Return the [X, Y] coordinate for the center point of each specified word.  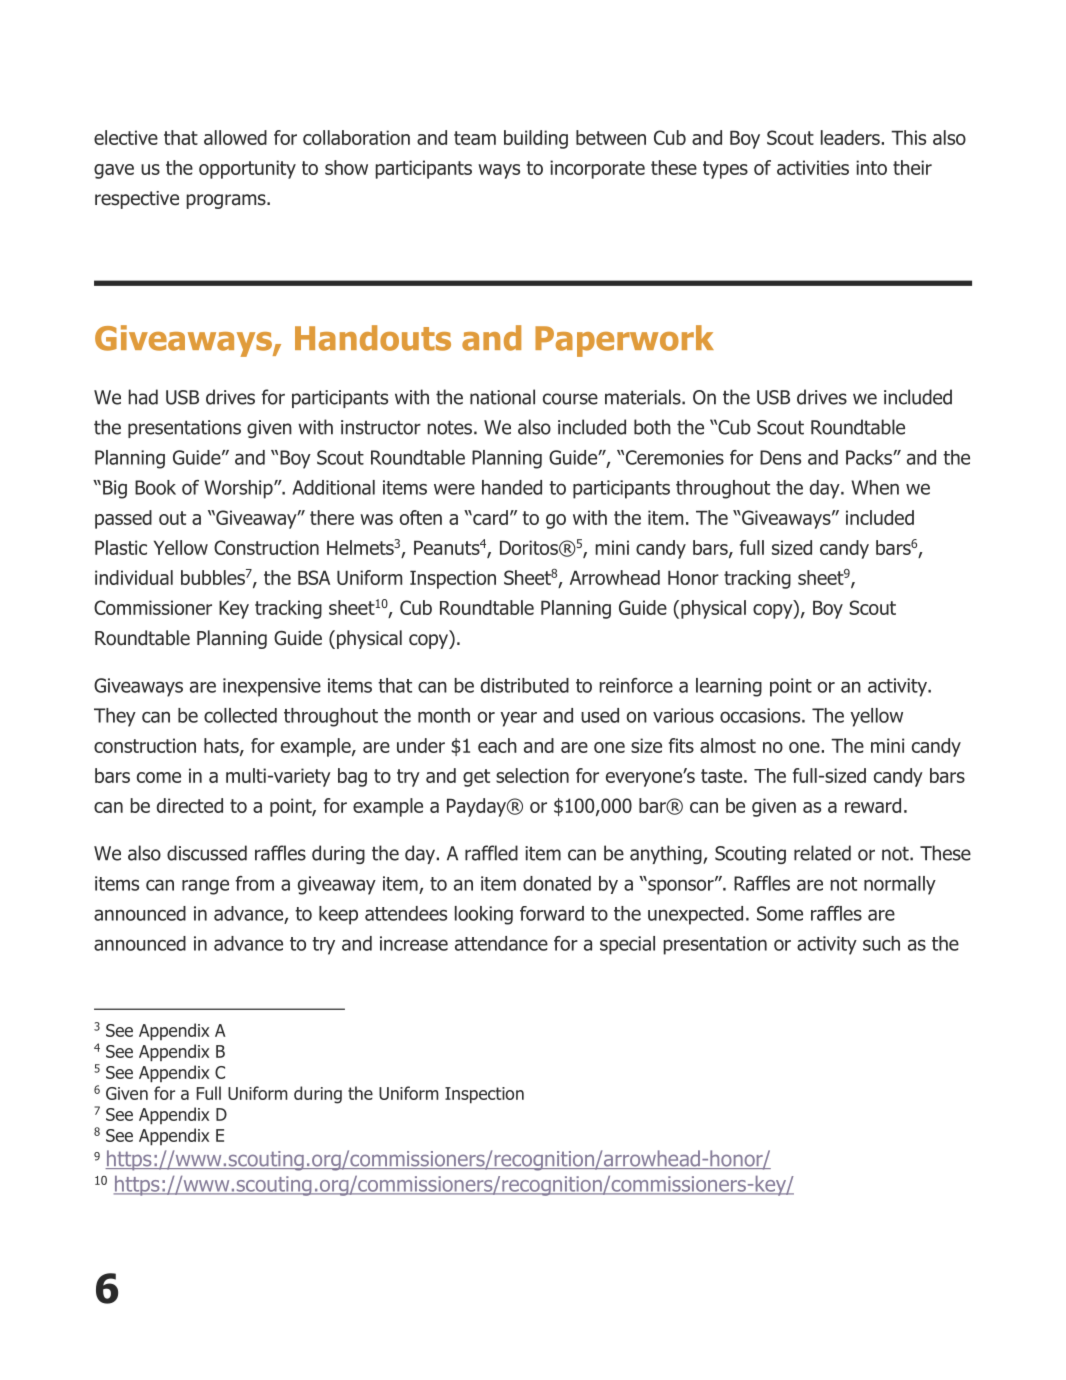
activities [813, 167]
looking [484, 915]
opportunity [247, 169]
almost [728, 745]
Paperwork [624, 341]
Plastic [121, 547]
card [489, 517]
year [518, 719]
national [502, 397]
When [875, 487]
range [205, 887]
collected [240, 715]
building [536, 139]
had [143, 397]
